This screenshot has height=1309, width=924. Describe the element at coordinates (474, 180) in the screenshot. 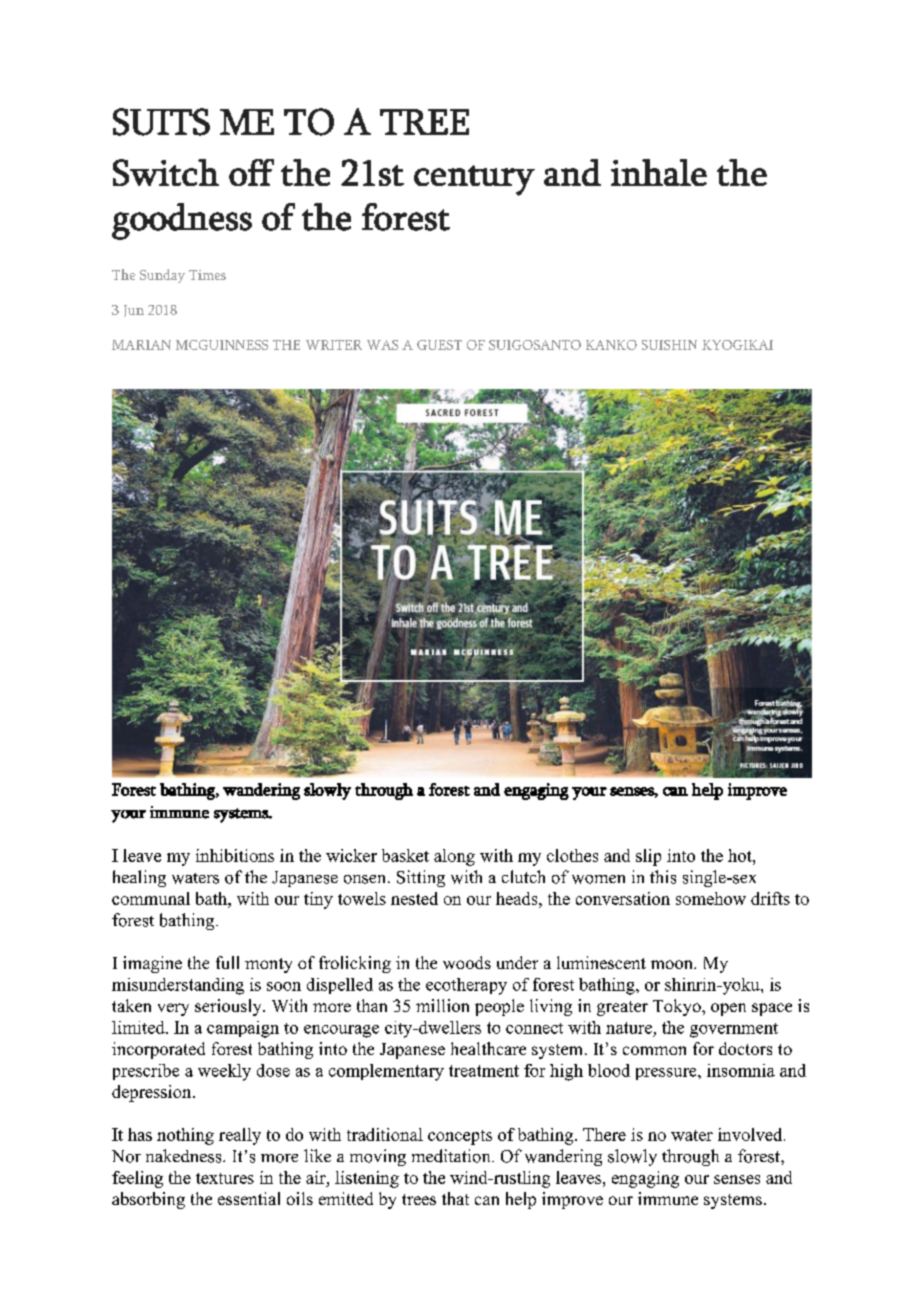

I see `century` at that location.
